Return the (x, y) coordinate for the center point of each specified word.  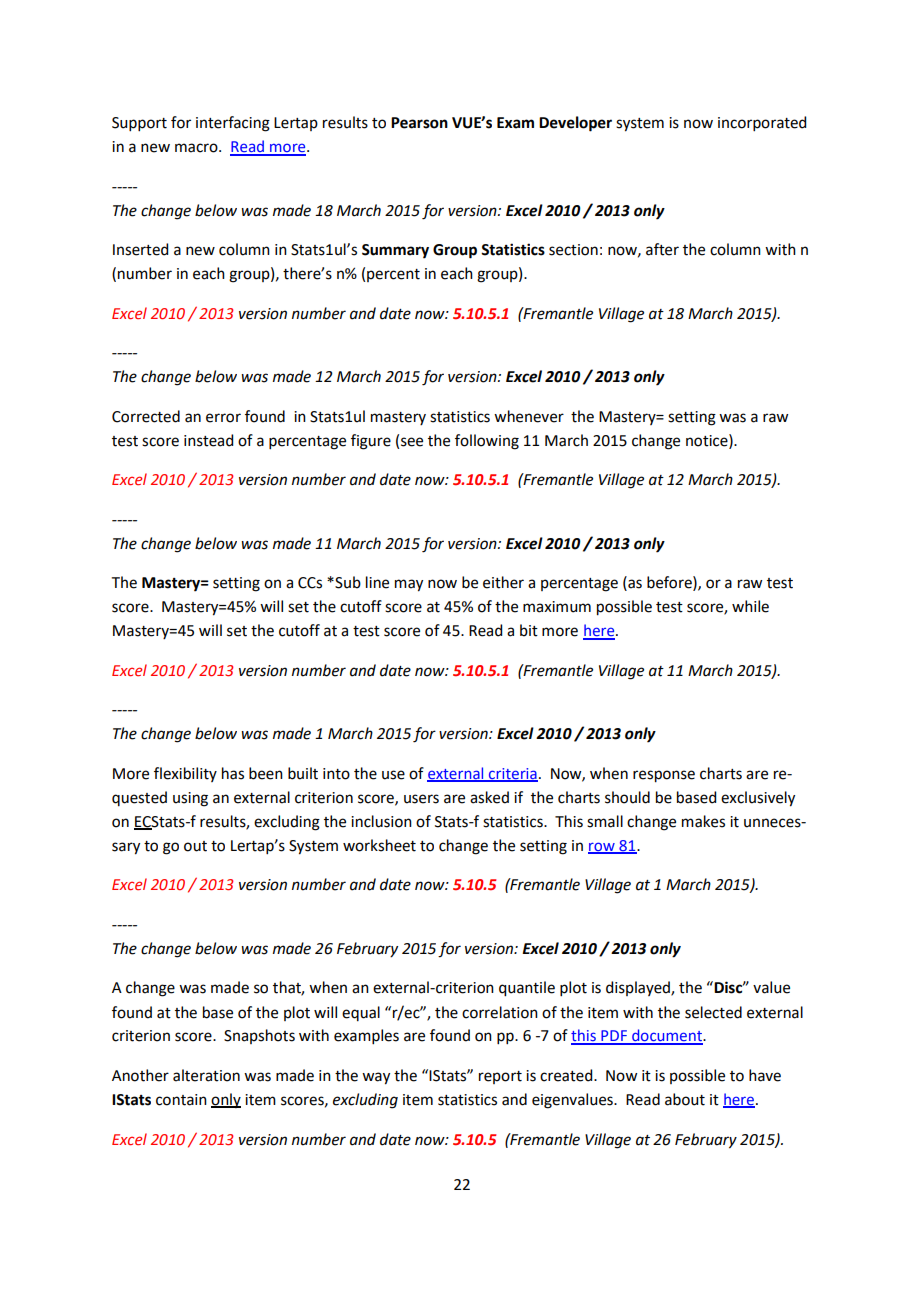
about (685, 1099)
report (500, 1077)
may (409, 585)
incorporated (762, 123)
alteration (206, 1075)
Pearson (419, 123)
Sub (347, 582)
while (750, 606)
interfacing (233, 124)
